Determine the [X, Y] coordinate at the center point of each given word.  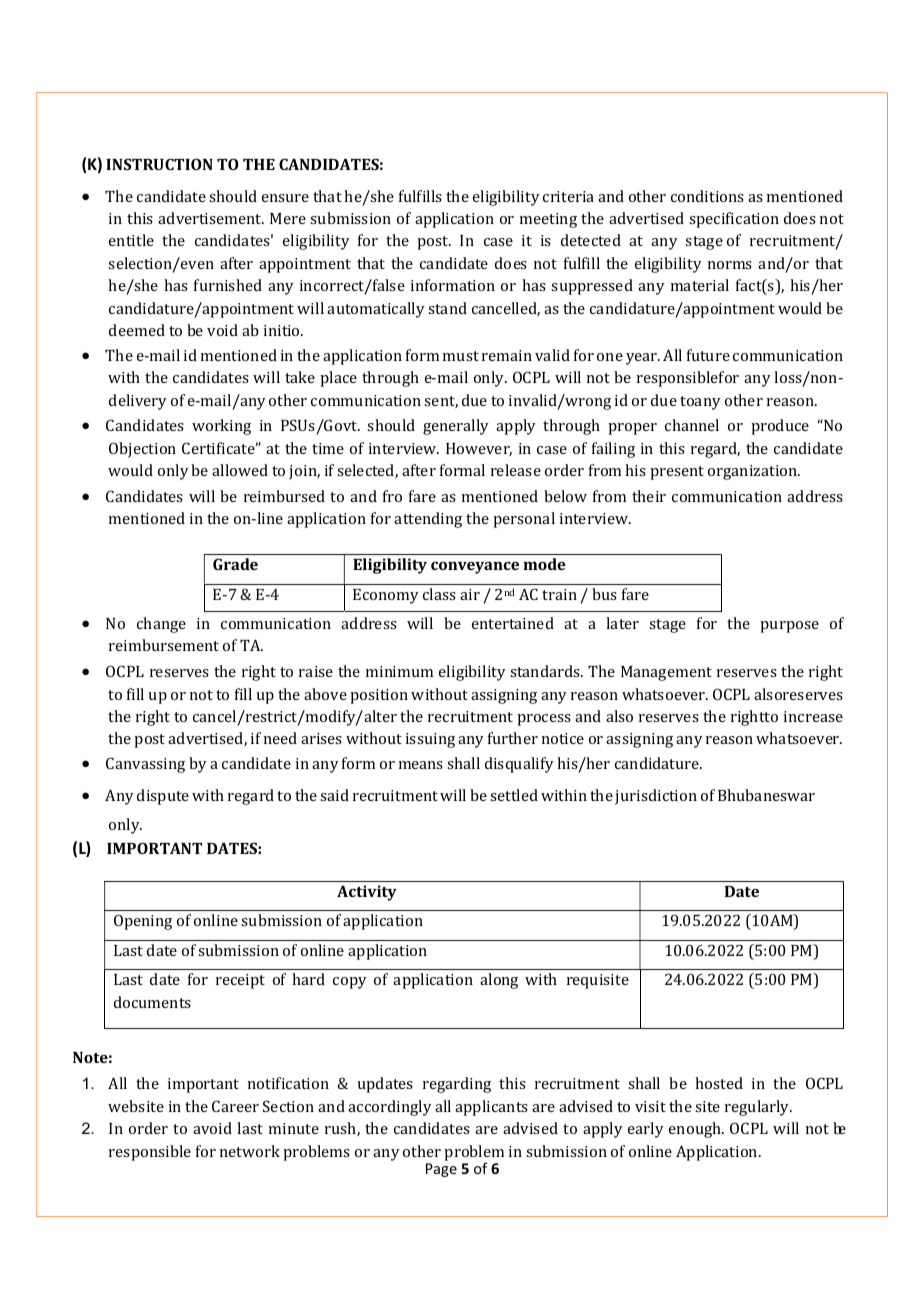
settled [514, 795]
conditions [707, 196]
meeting [548, 220]
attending [428, 520]
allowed [240, 470]
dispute [163, 797]
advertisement [211, 218]
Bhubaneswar [766, 795]
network [250, 1151]
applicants [491, 1108]
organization [754, 472]
